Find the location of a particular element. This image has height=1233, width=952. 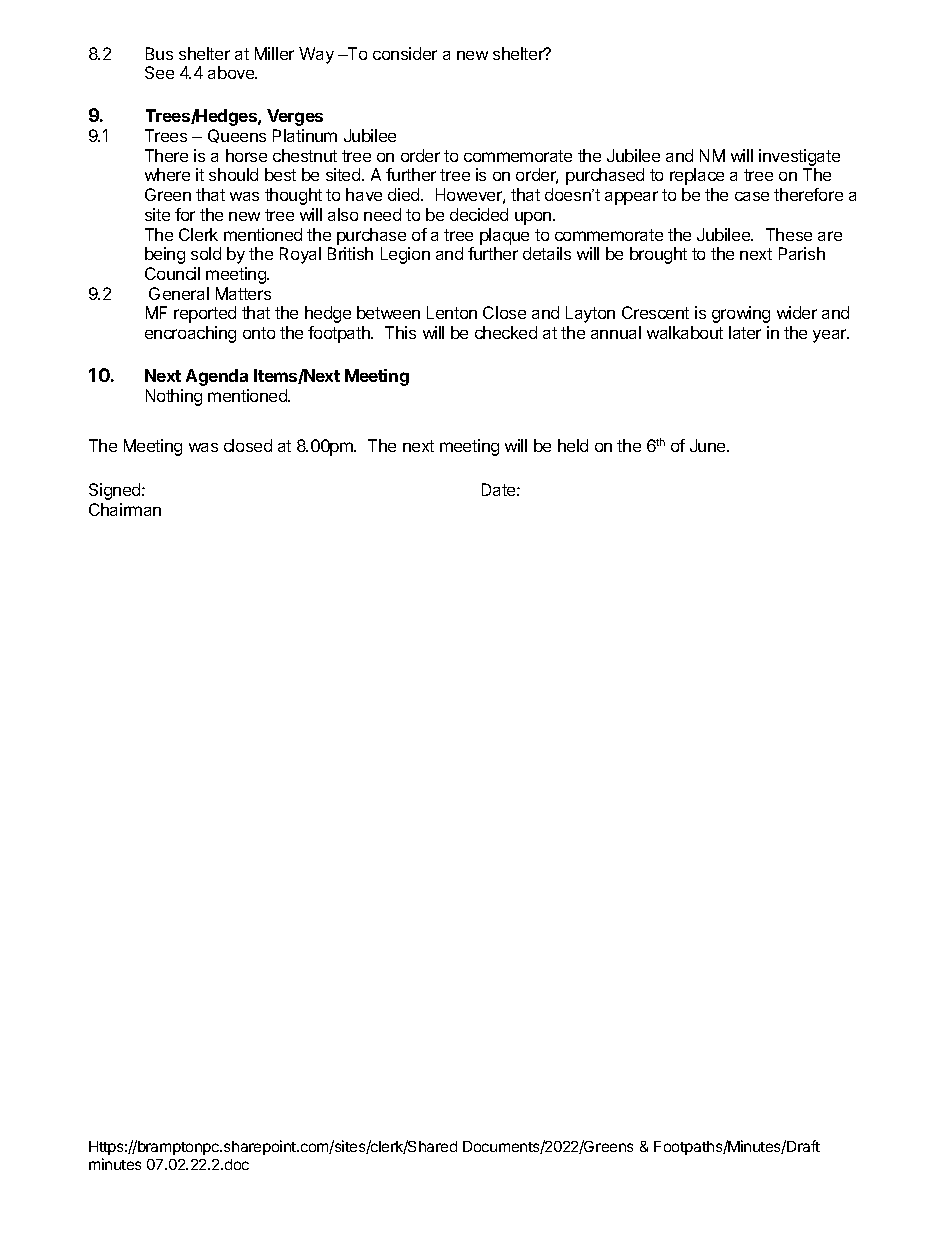

above is located at coordinates (232, 72).
